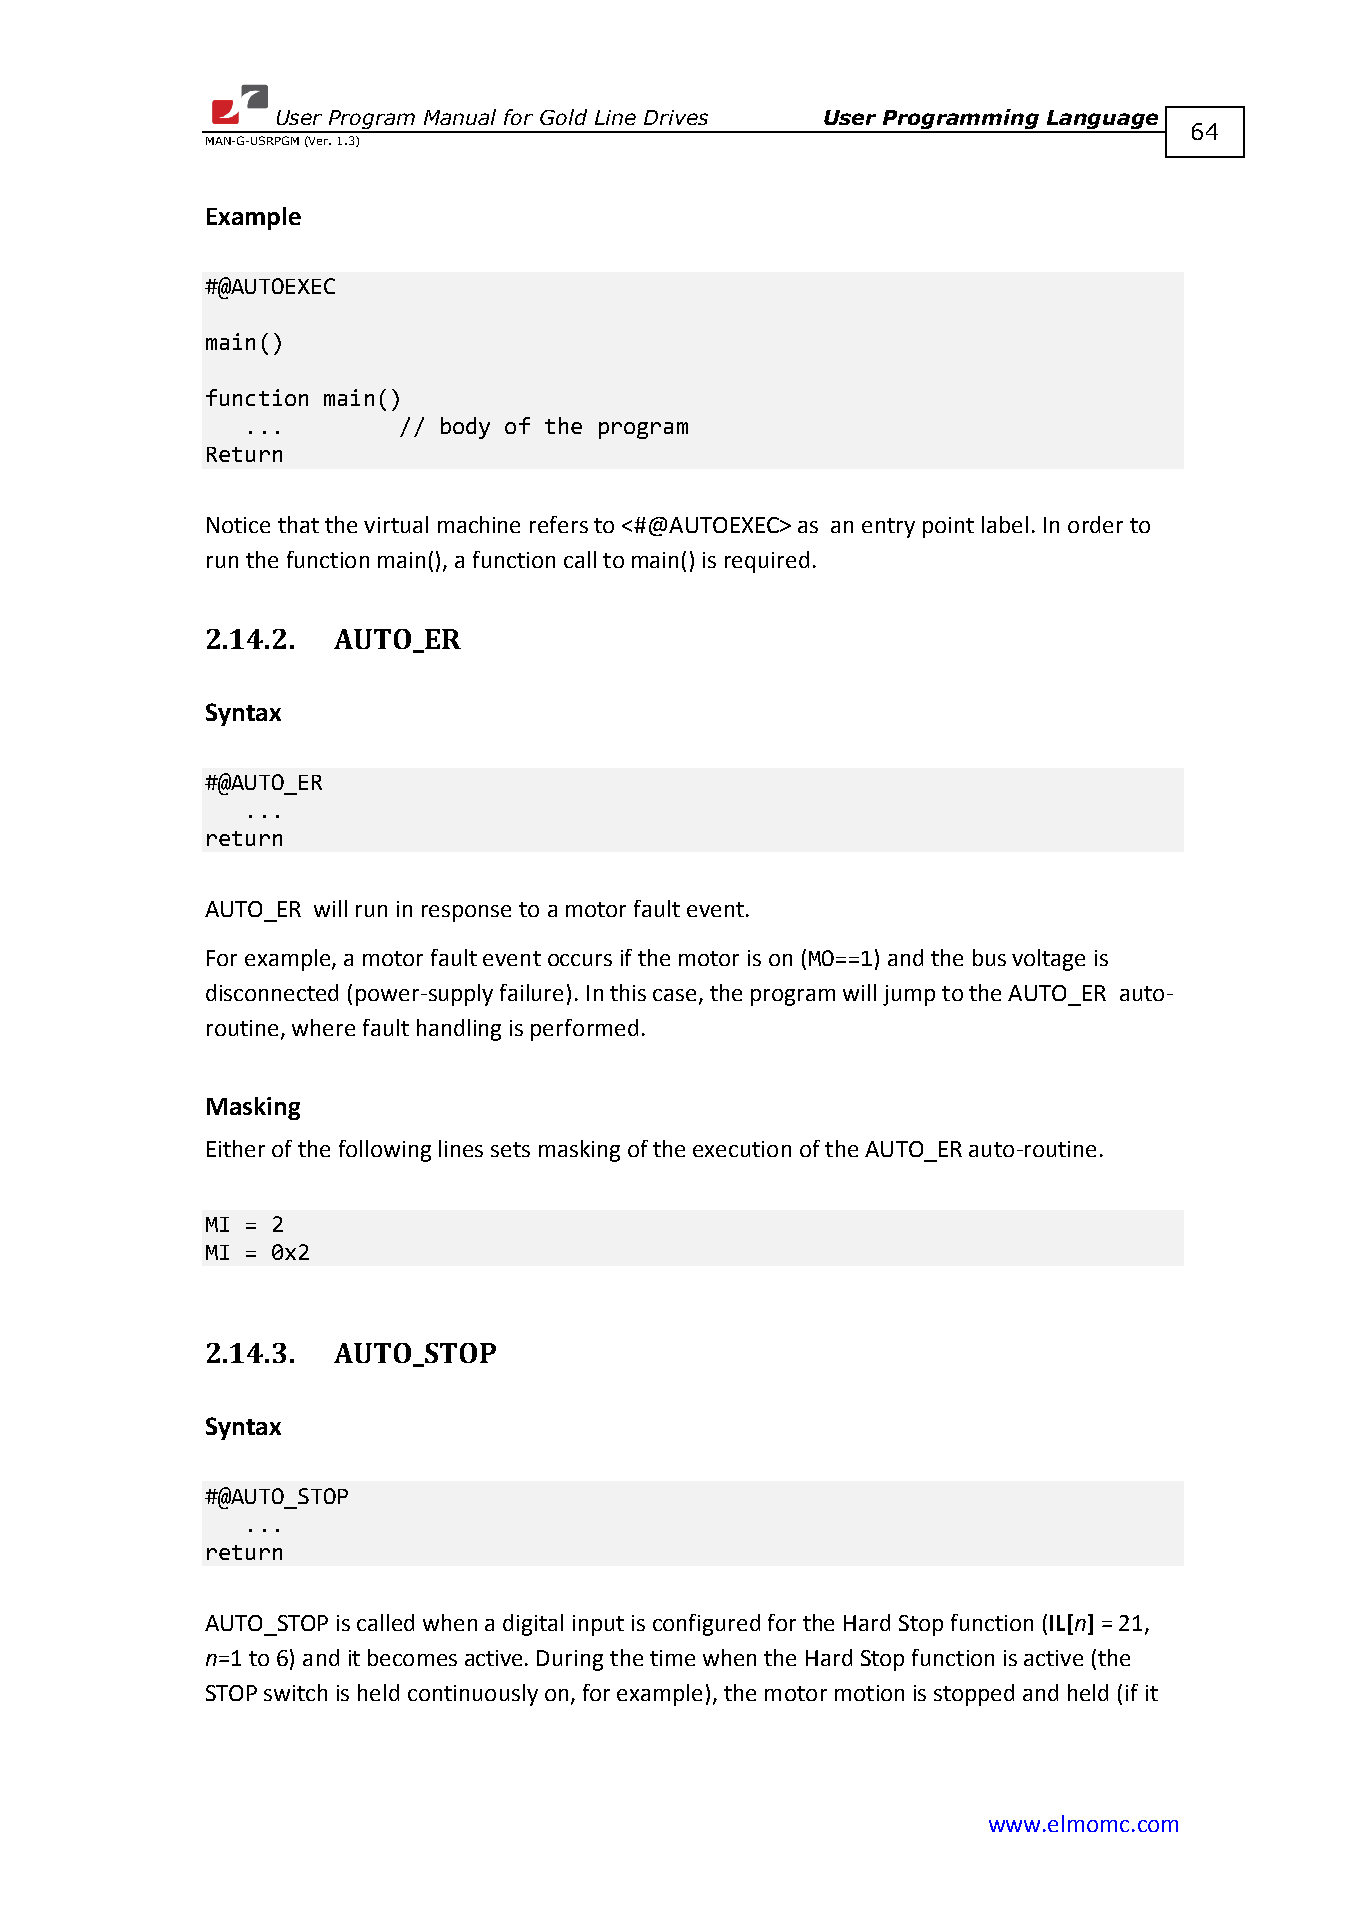 The height and width of the screenshot is (1921, 1358). Describe the element at coordinates (272, 992) in the screenshot. I see `disconnected` at that location.
